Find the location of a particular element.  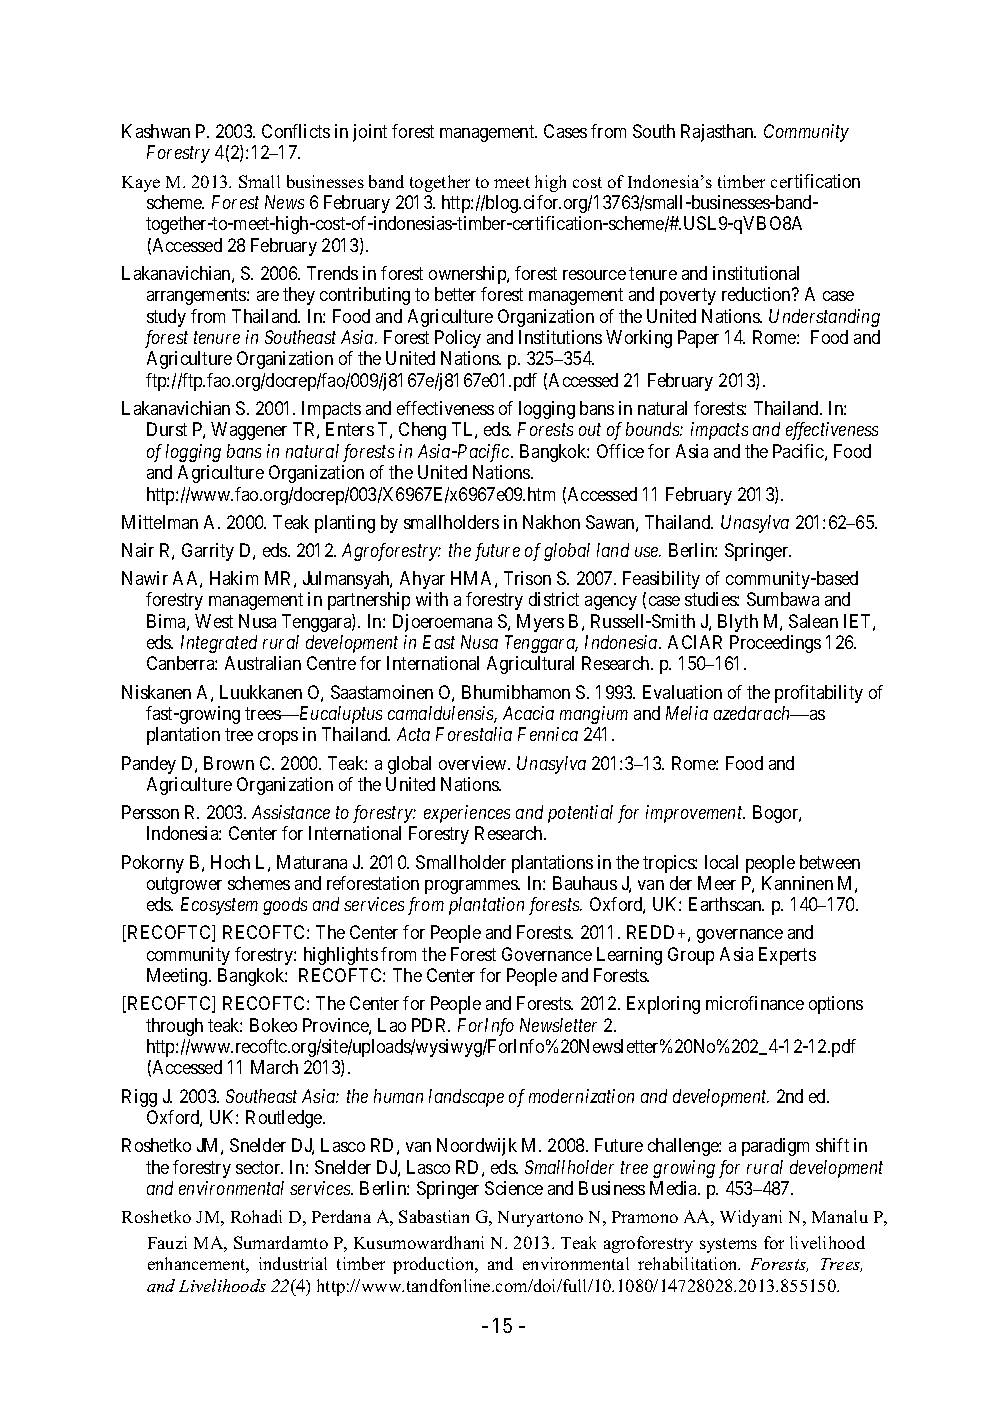

Garrity is located at coordinates (208, 552).
